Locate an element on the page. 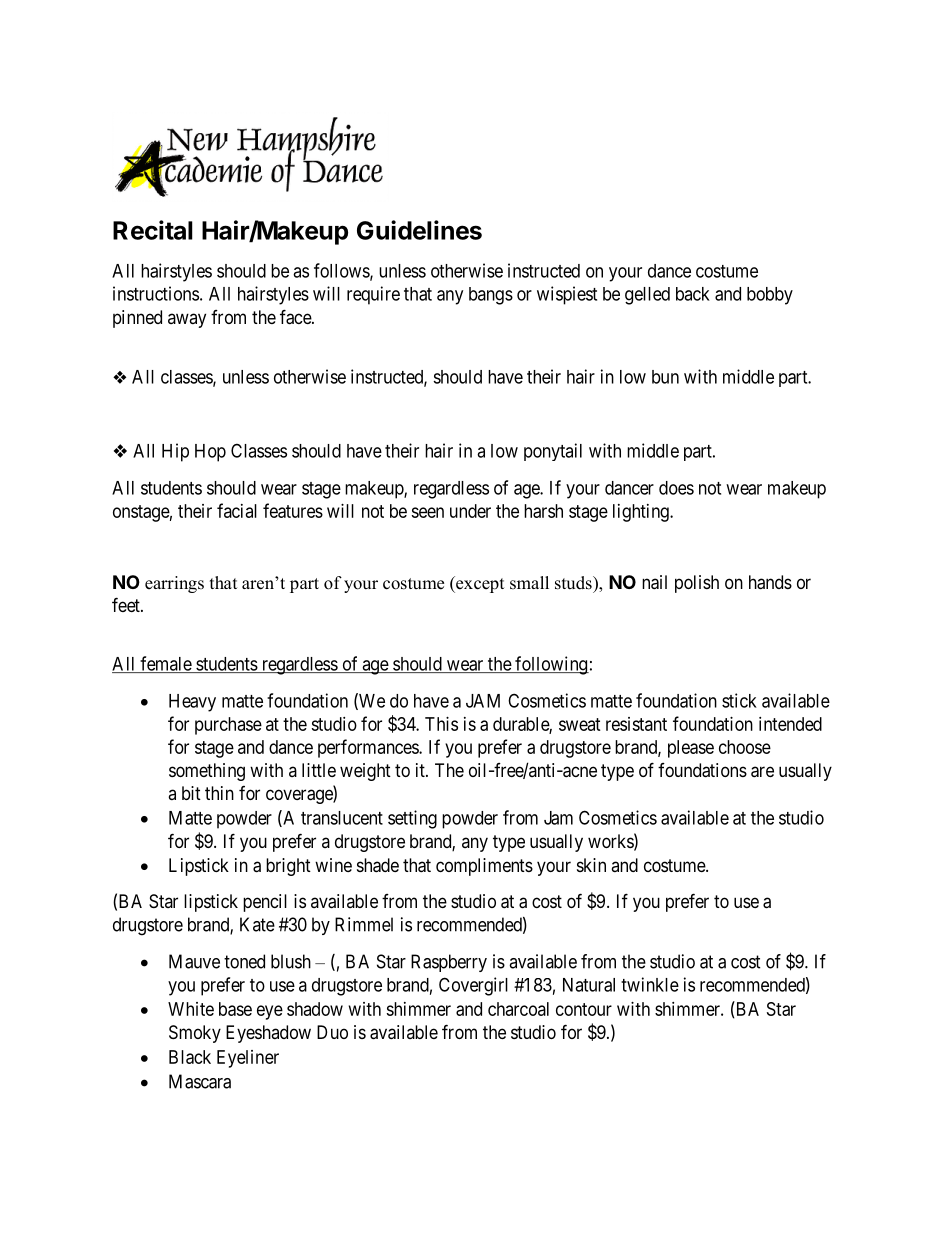  Guidelines is located at coordinates (419, 230).
